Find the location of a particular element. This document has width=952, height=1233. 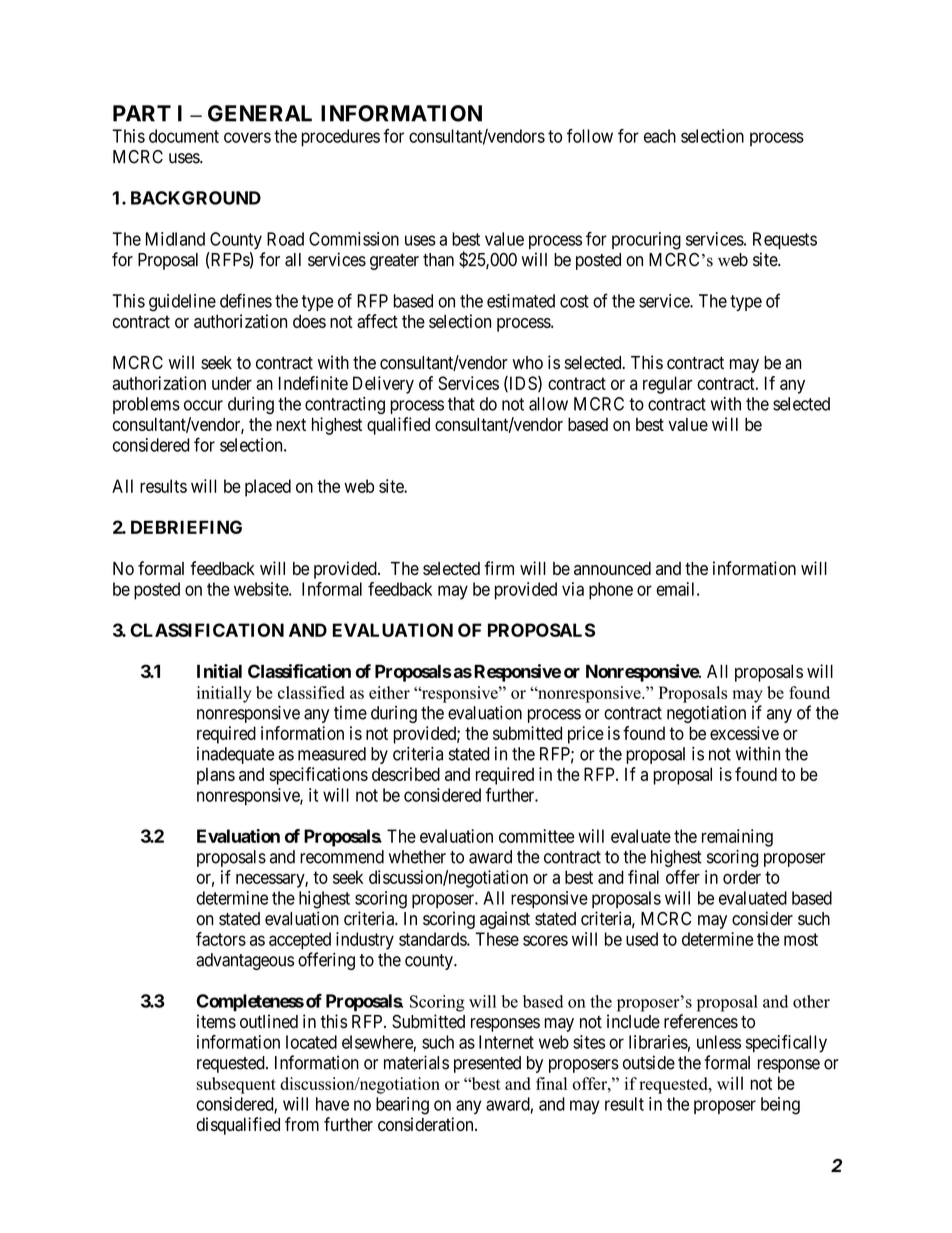

presented is located at coordinates (487, 1064).
